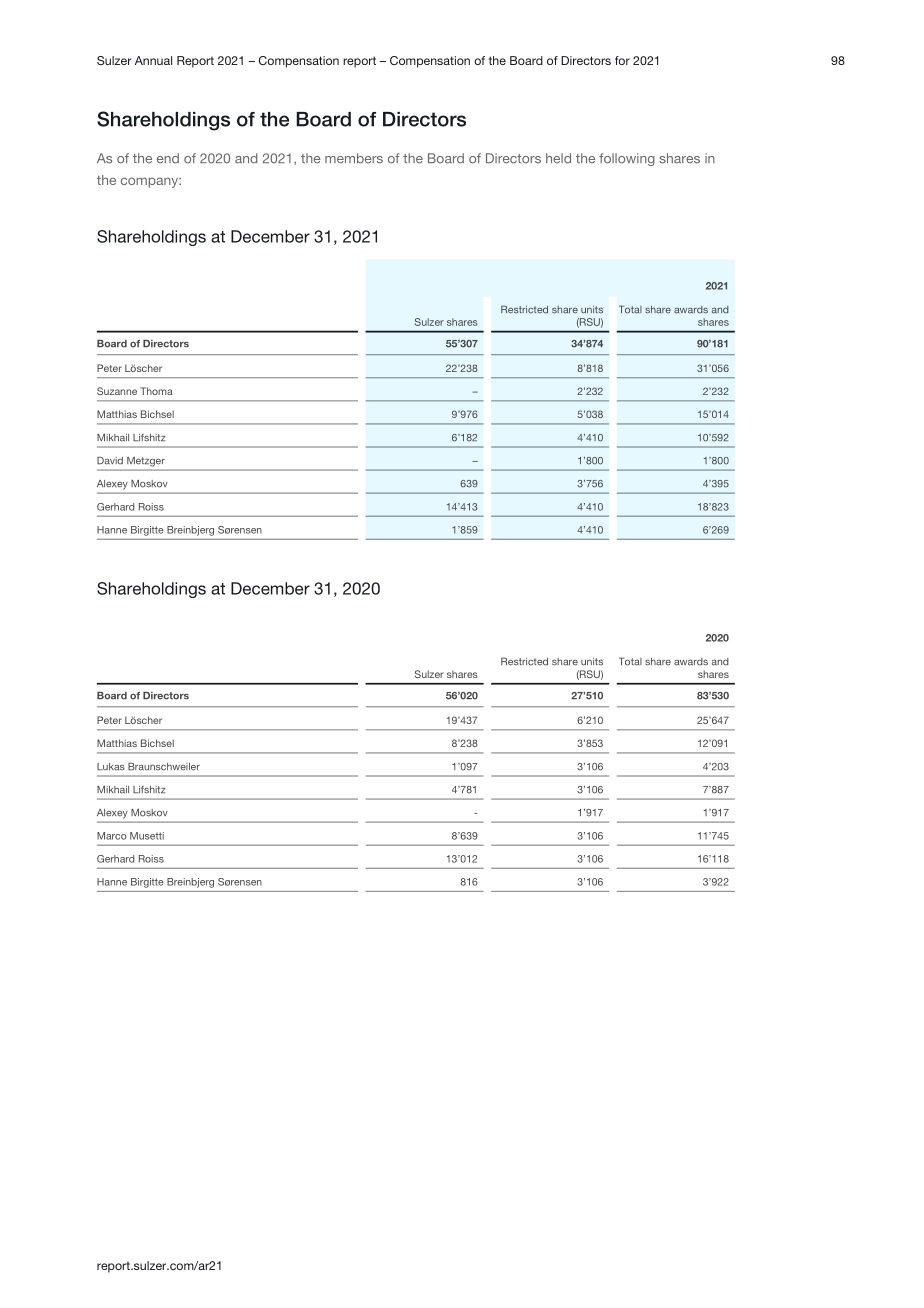 This image has width=924, height=1308. Describe the element at coordinates (111, 767) in the image. I see `Lukas` at that location.
